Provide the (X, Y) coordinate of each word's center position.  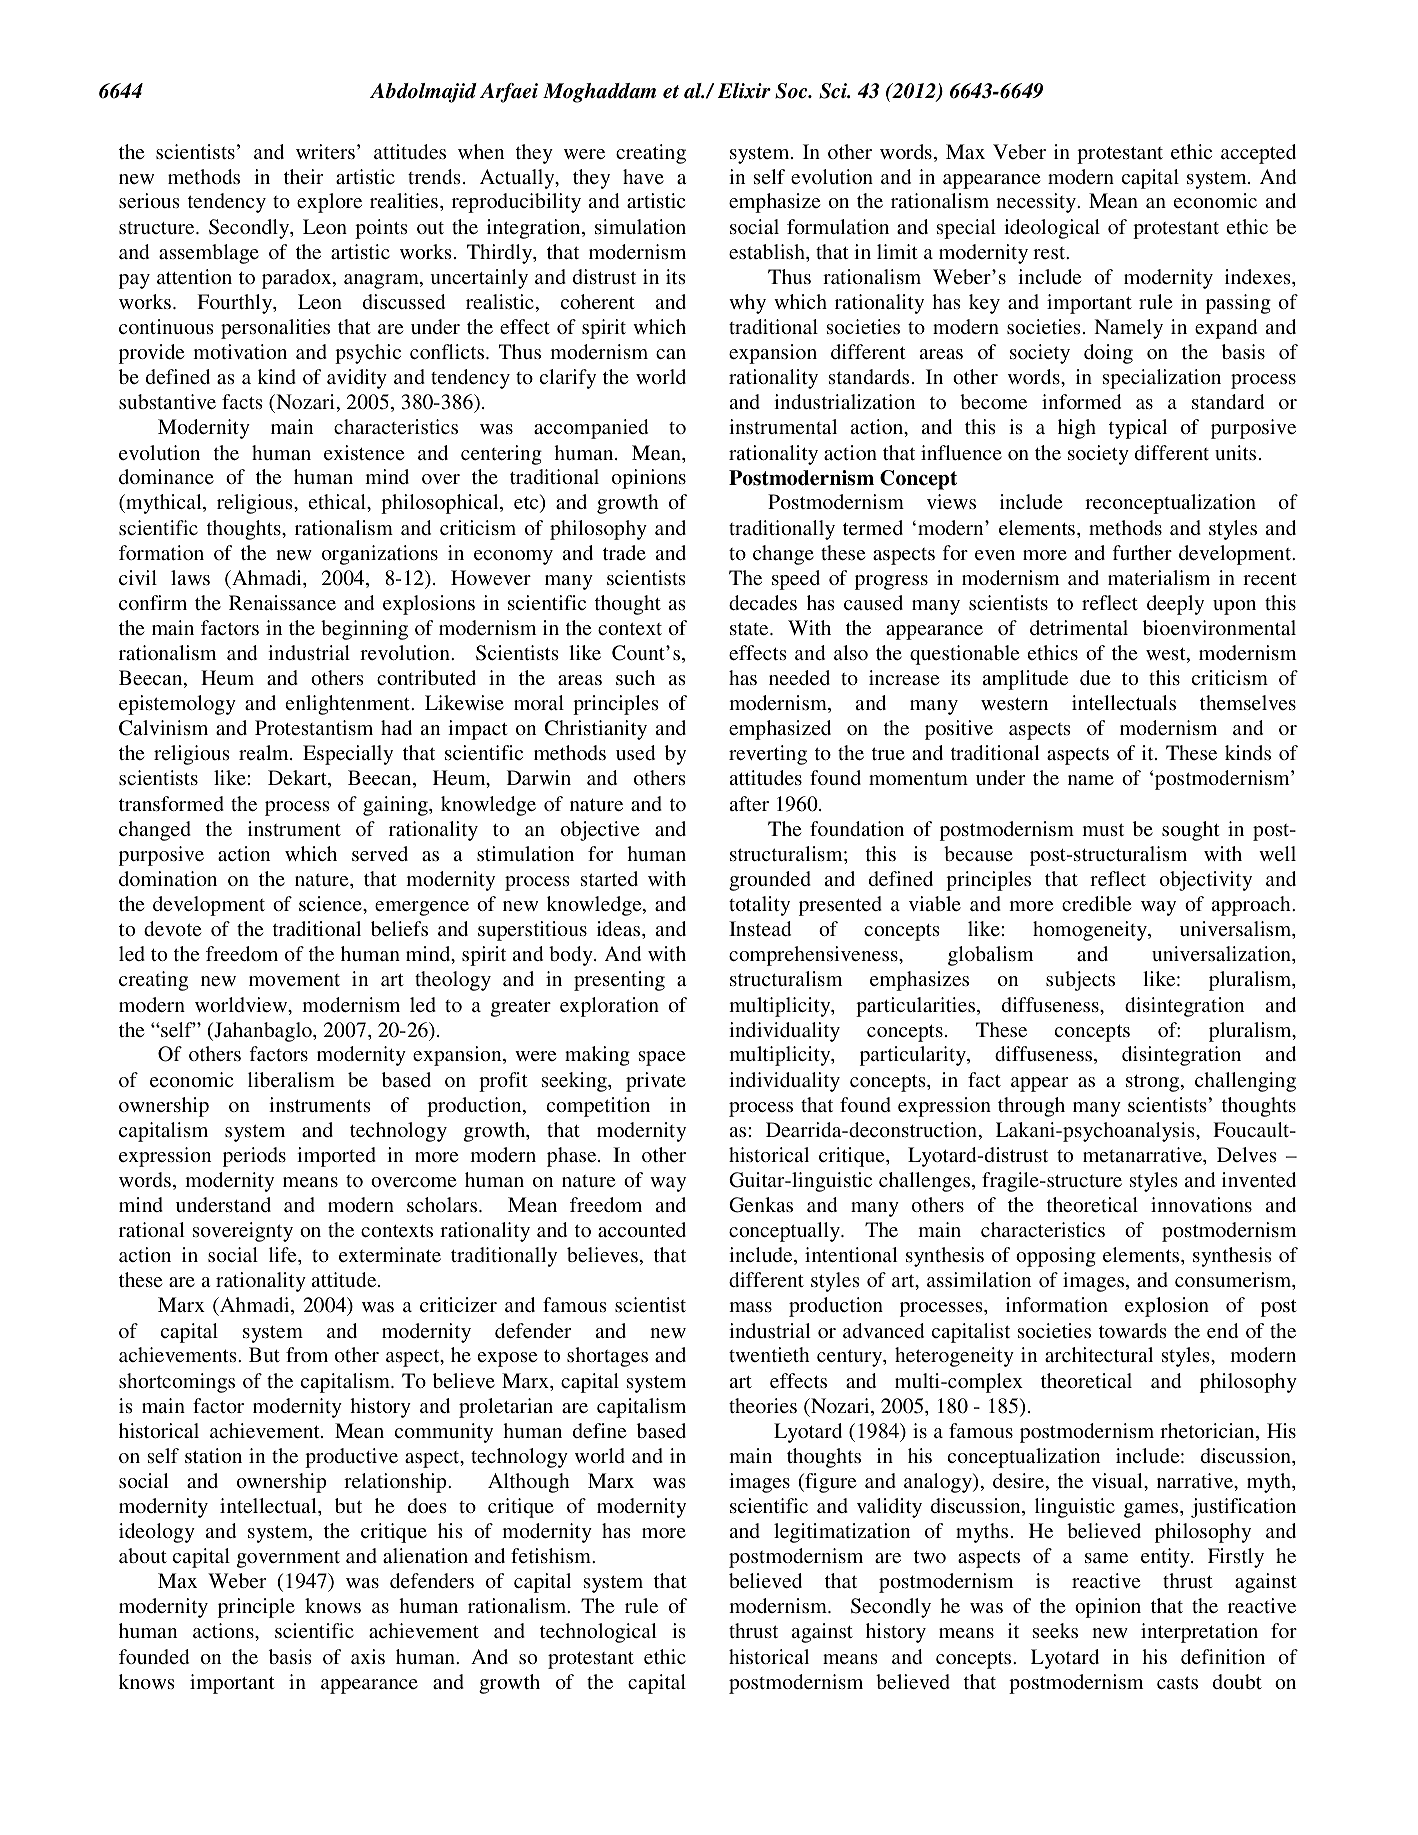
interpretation (1199, 1633)
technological (598, 1633)
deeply (1175, 605)
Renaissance (282, 602)
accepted (1258, 154)
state (750, 629)
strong (1154, 1083)
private (656, 1082)
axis (368, 1656)
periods (254, 1157)
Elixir (744, 91)
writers (325, 151)
